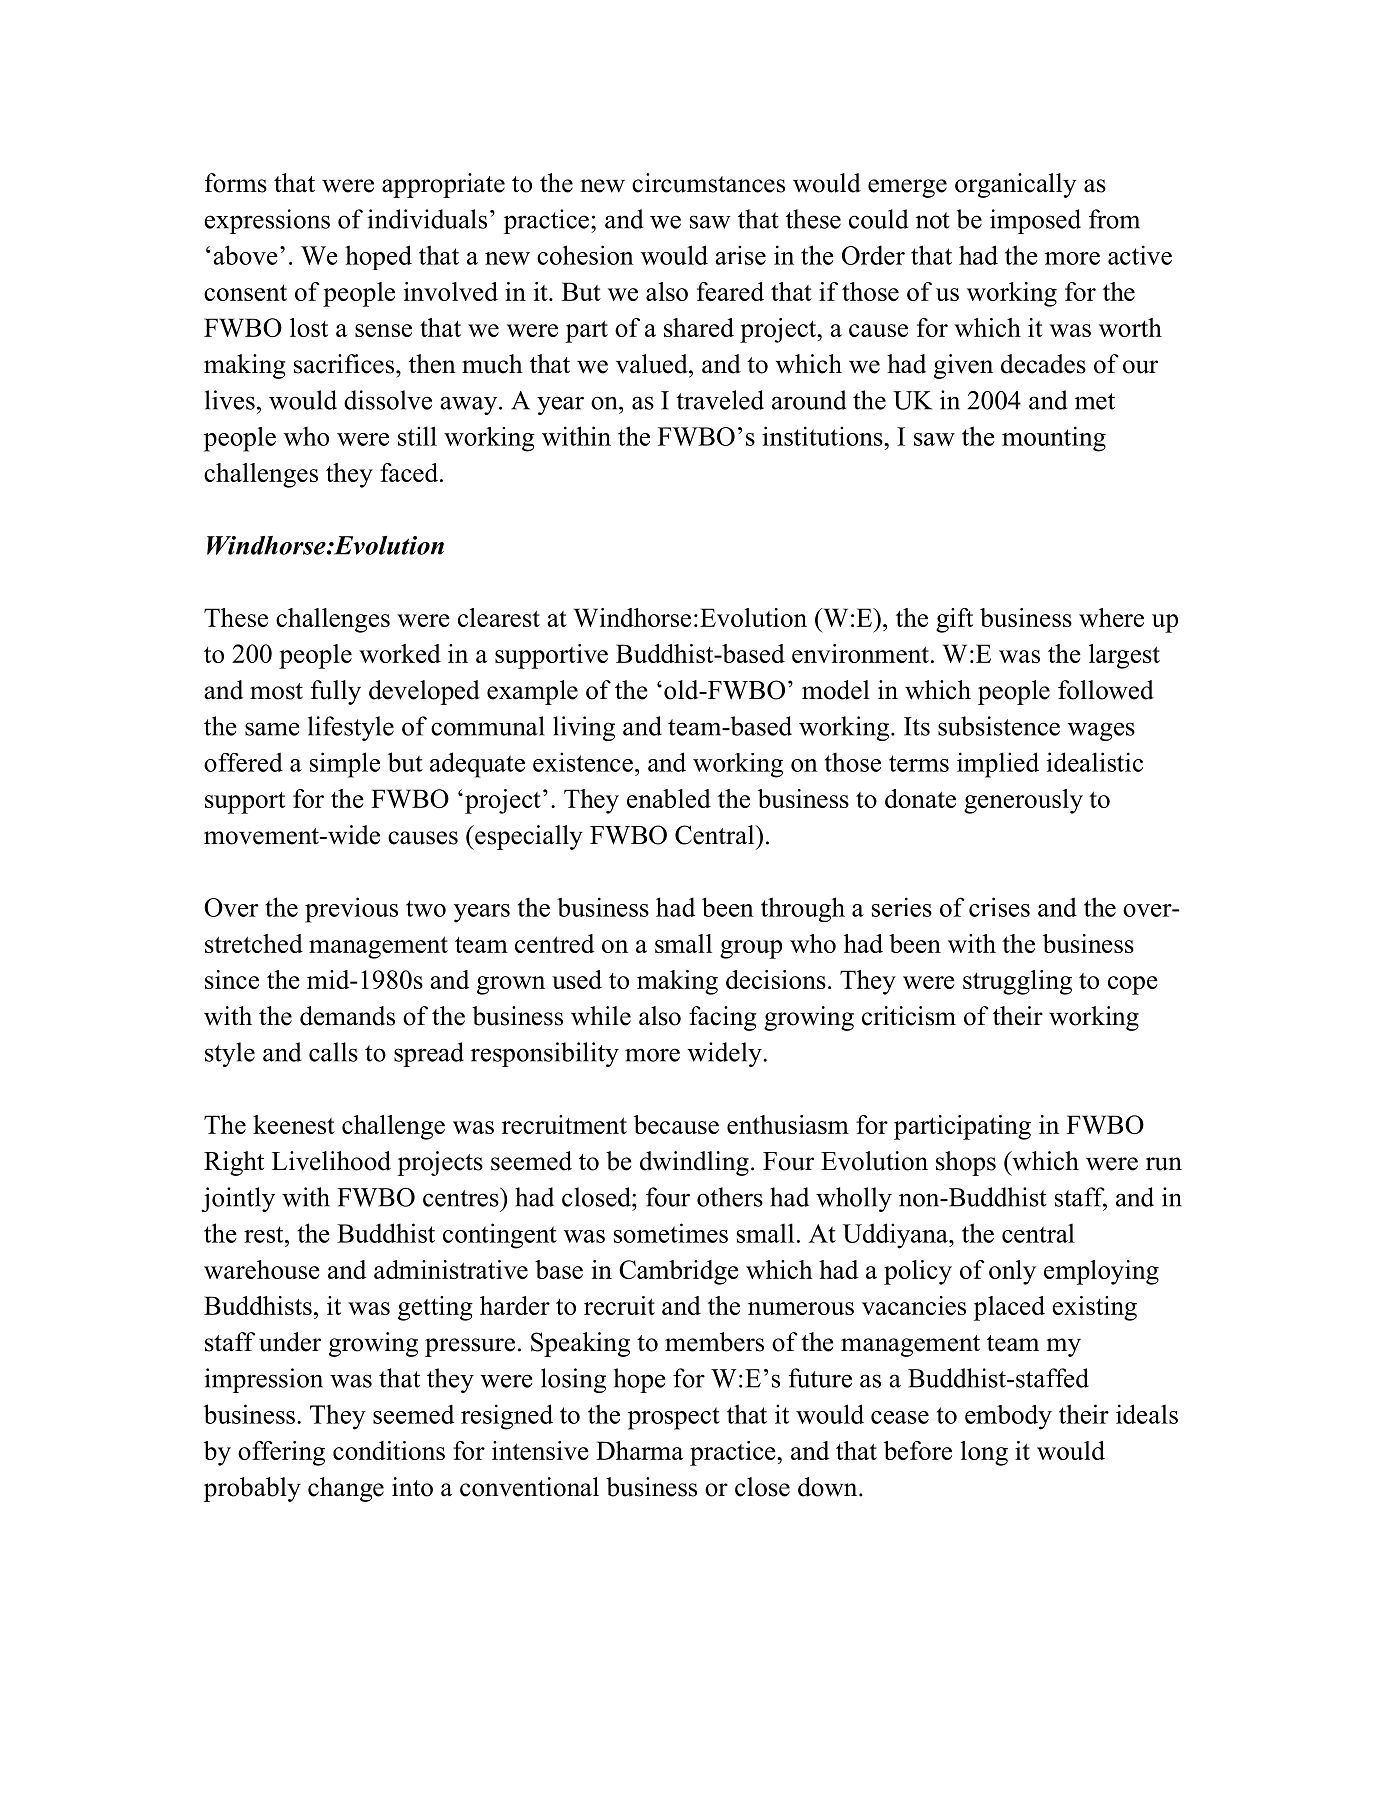  Describe the element at coordinates (389, 1450) in the document. I see `conditions` at that location.
